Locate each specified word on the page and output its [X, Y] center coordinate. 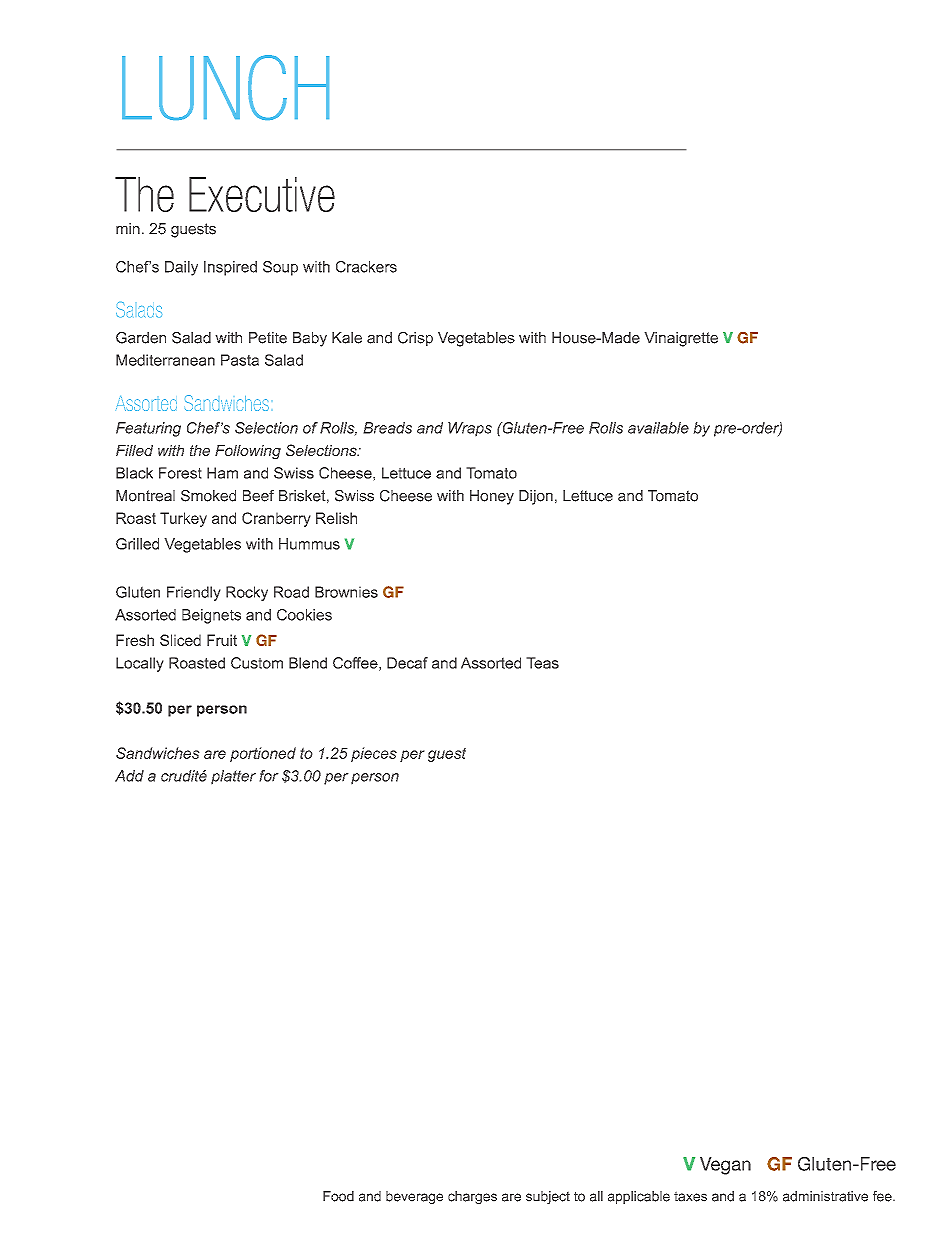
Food [338, 1196]
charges [472, 1197]
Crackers [366, 267]
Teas [542, 663]
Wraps [470, 429]
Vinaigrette [681, 339]
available [658, 428]
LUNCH [225, 87]
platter [233, 777]
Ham [222, 473]
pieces [374, 754]
